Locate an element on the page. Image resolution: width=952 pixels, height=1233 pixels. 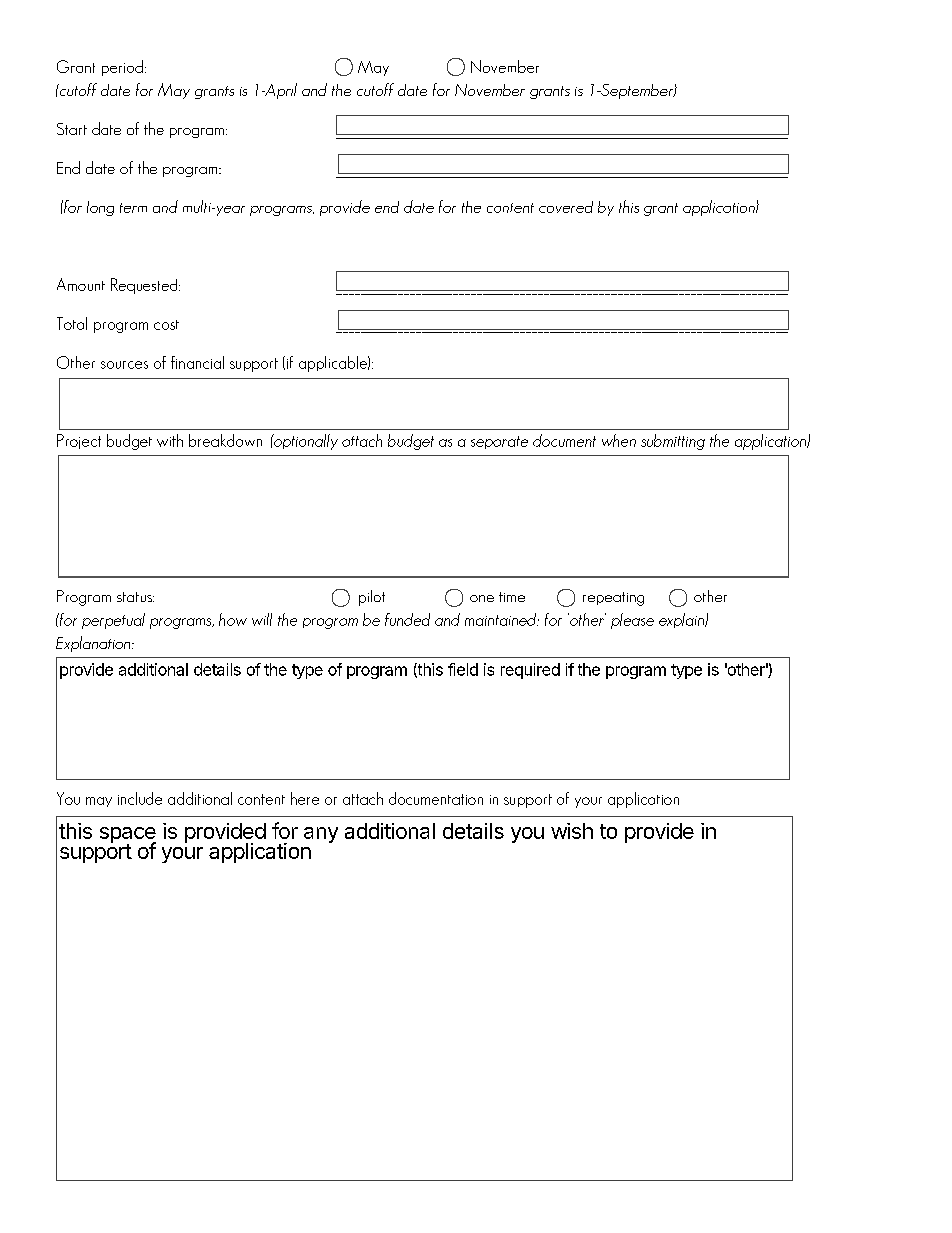
optionally is located at coordinates (305, 442).
